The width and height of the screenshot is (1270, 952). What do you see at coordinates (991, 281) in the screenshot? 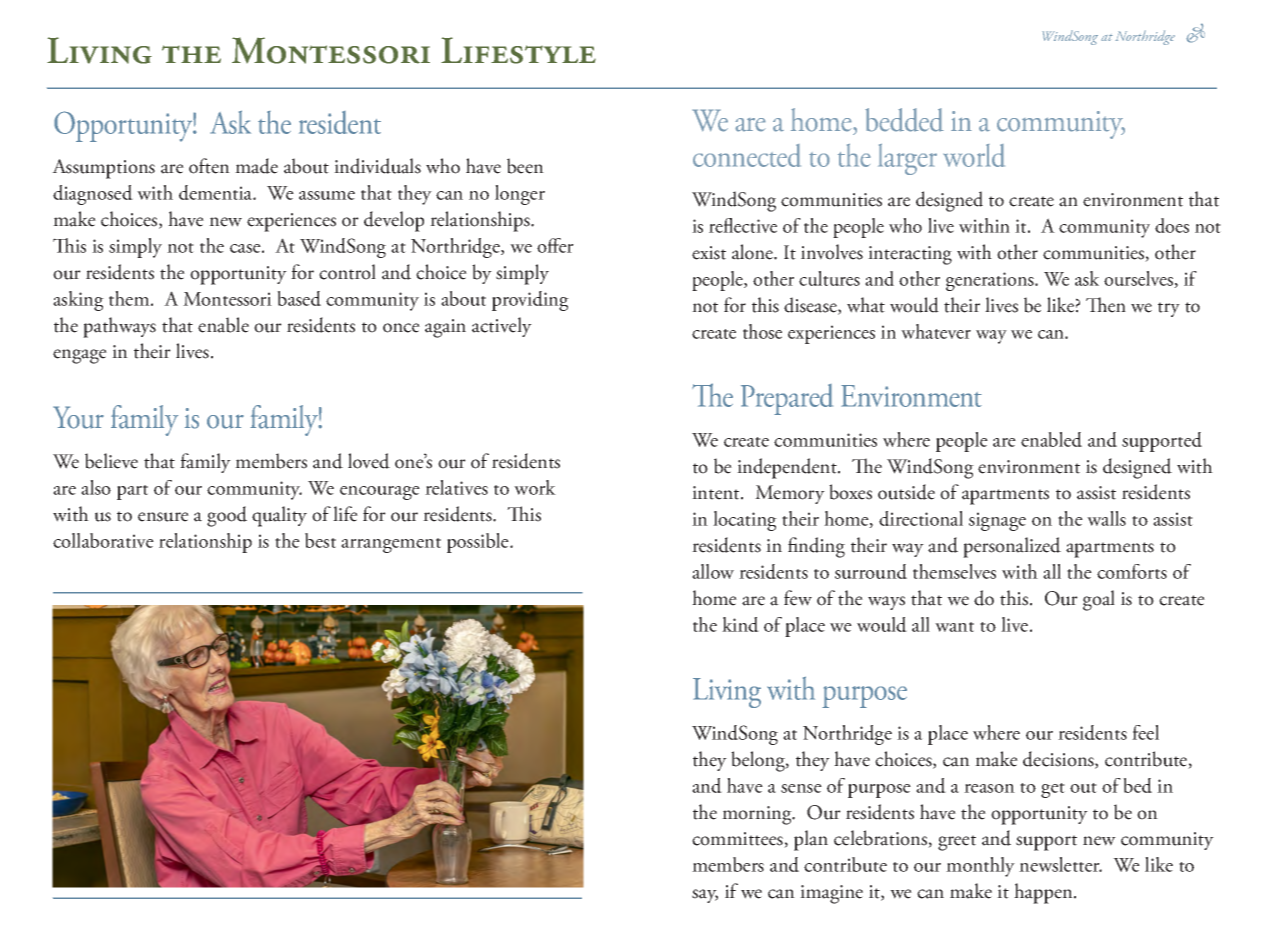
I see `generations` at bounding box center [991, 281].
